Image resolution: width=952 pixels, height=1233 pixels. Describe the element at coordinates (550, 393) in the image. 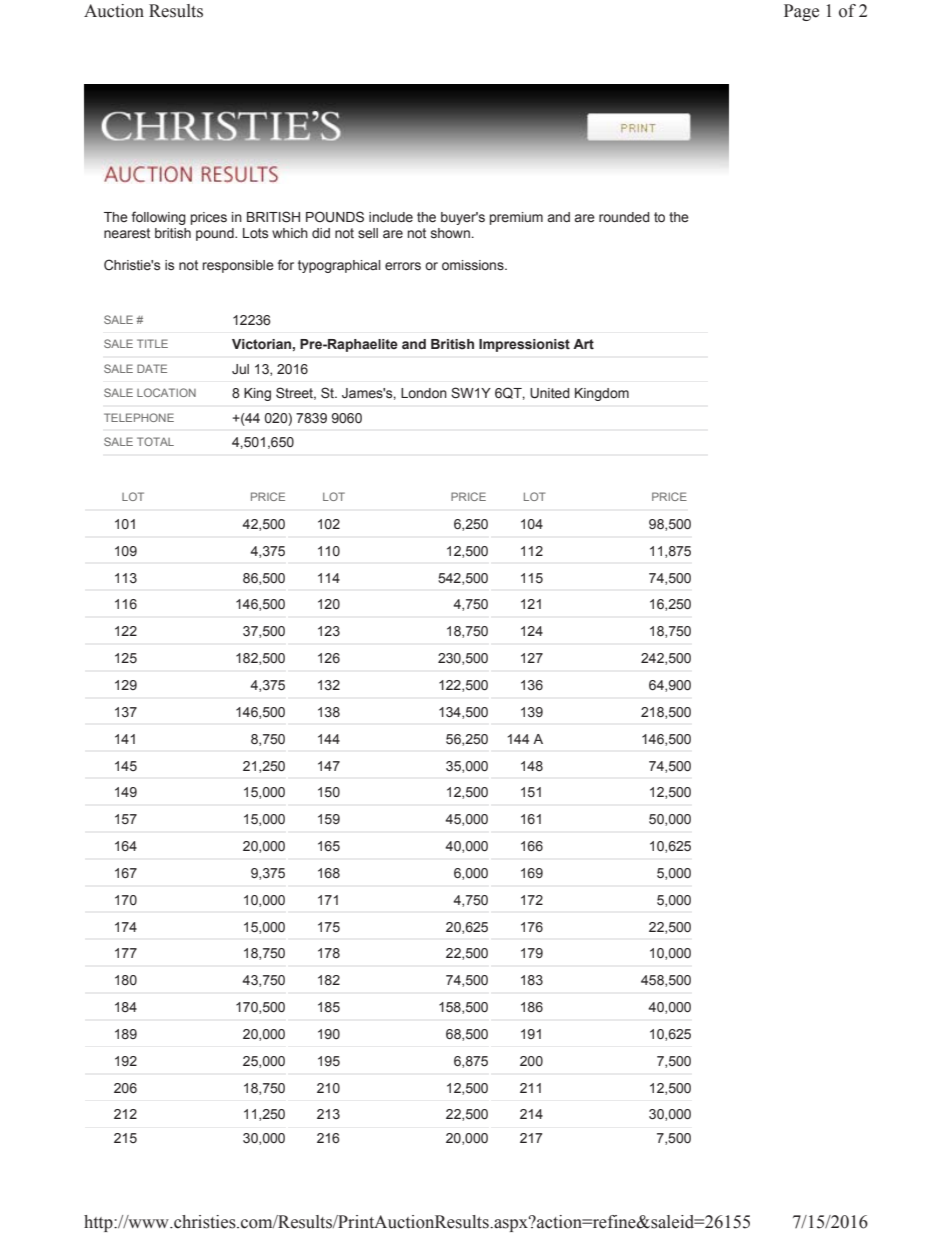

I see `United` at that location.
